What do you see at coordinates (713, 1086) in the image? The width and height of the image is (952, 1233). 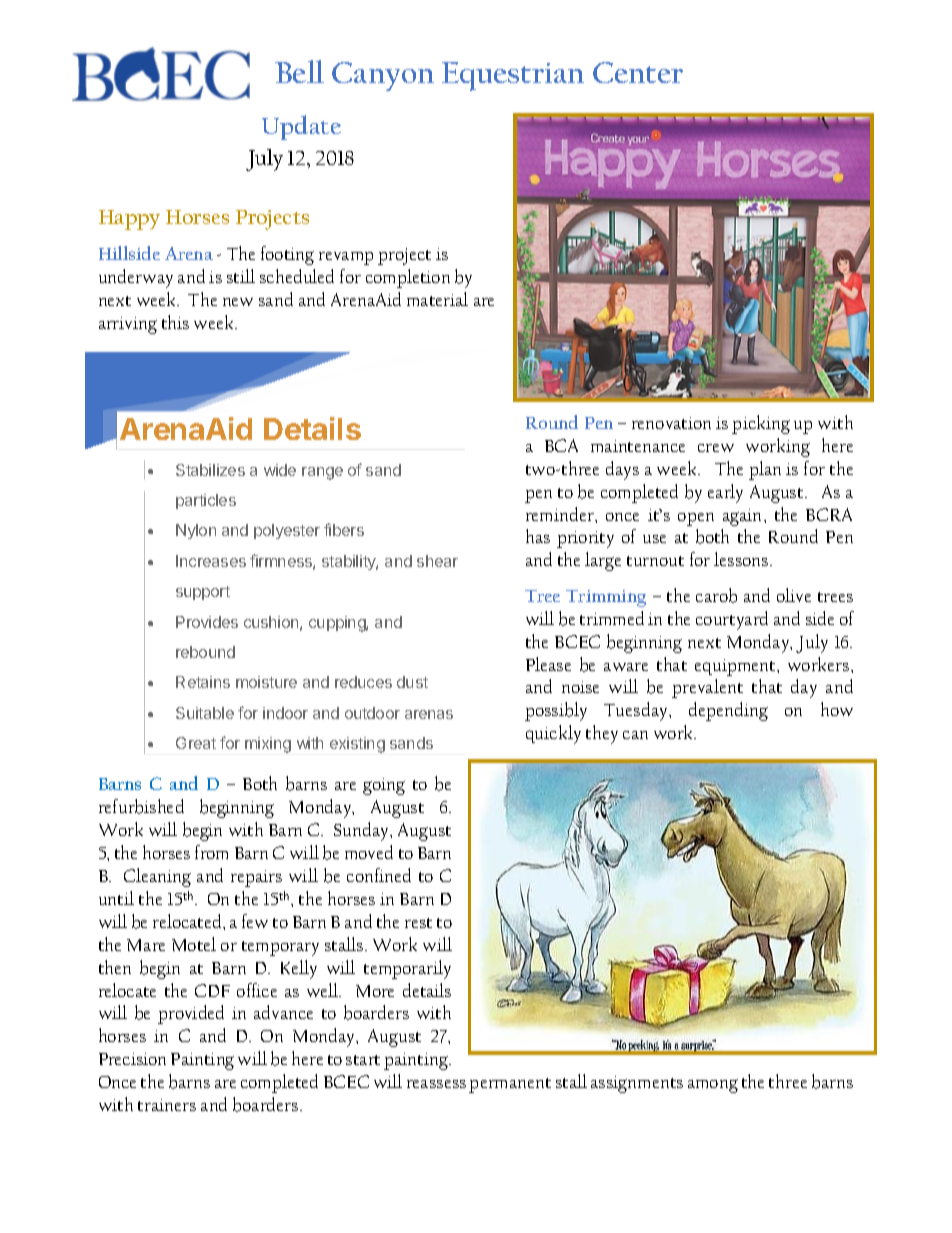 I see `among` at bounding box center [713, 1086].
